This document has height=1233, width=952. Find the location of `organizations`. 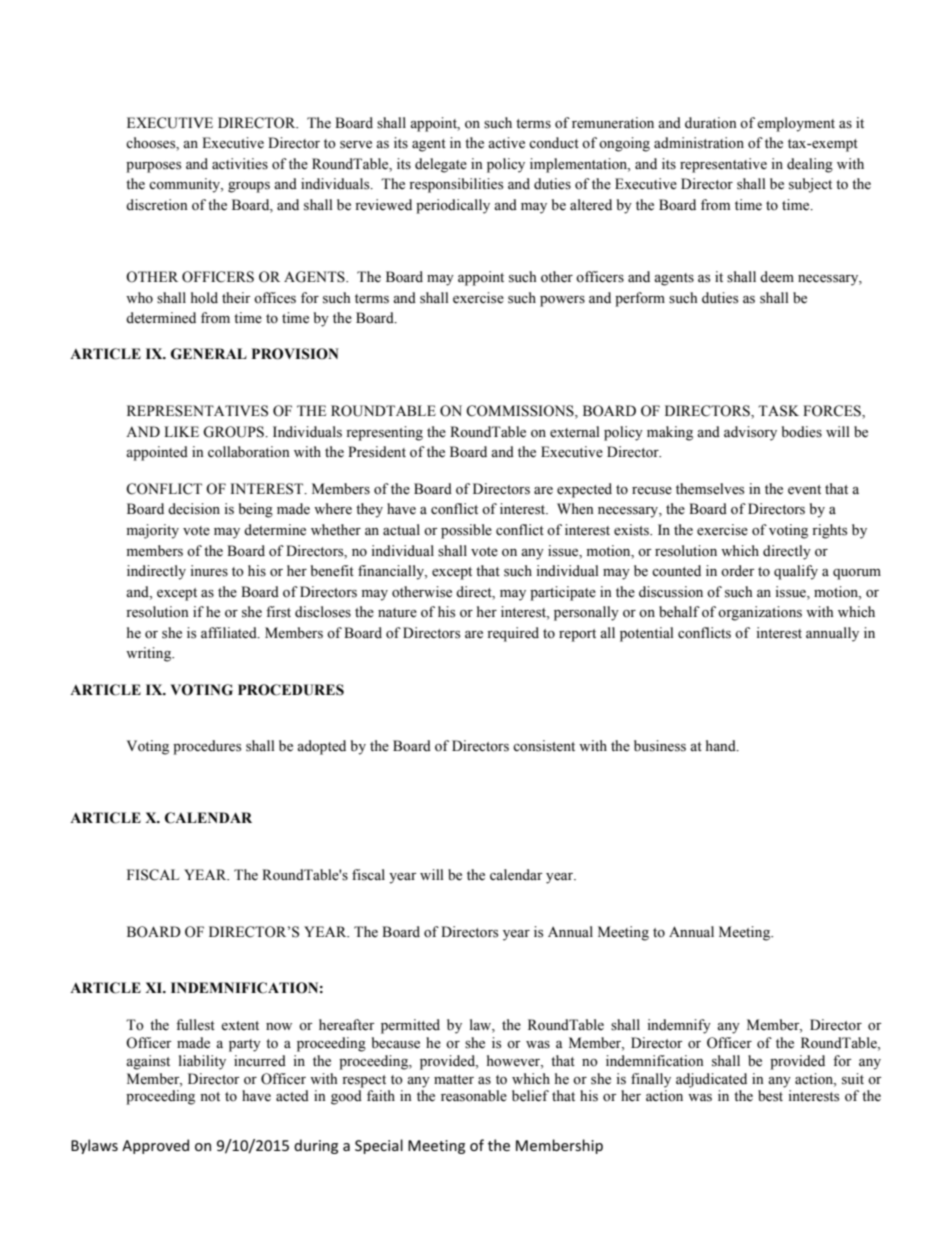

organizations is located at coordinates (760, 613).
